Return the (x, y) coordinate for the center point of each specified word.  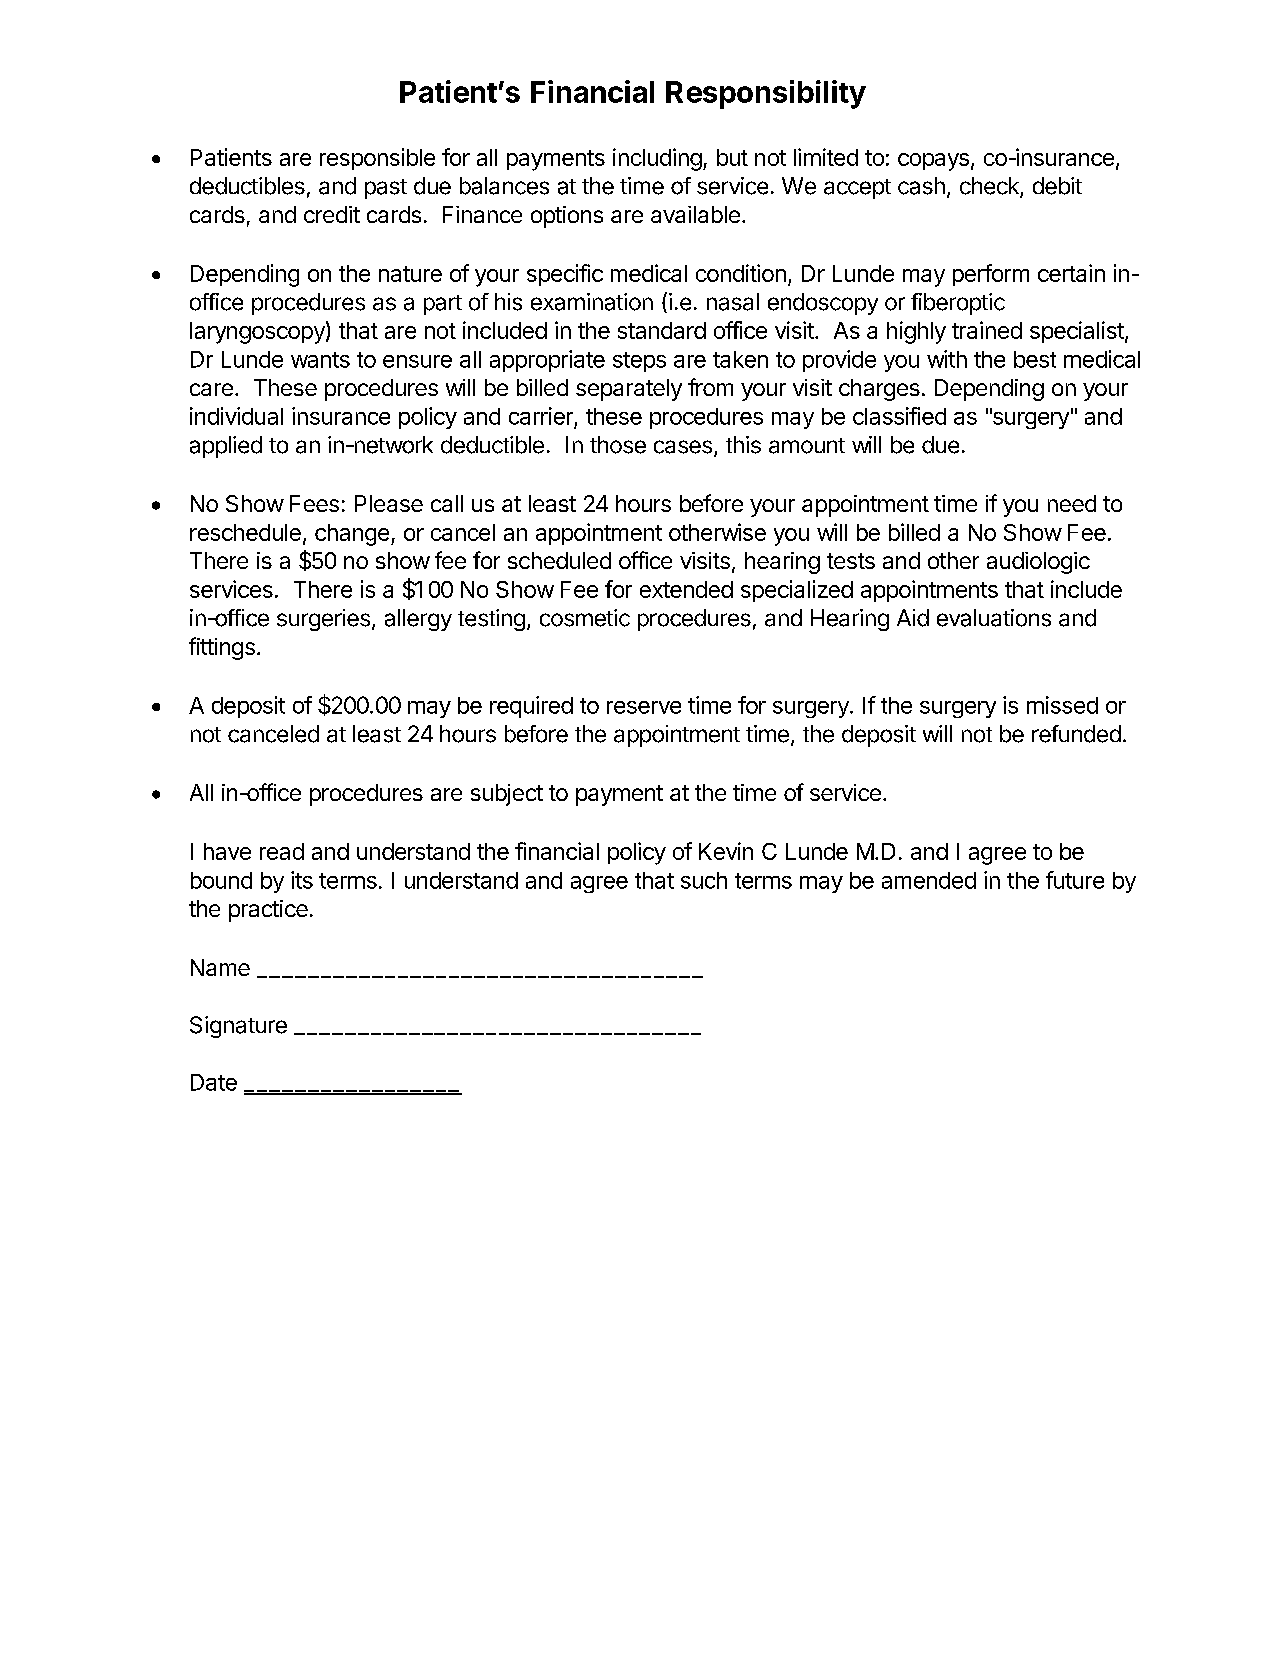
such (704, 880)
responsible (377, 159)
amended (929, 880)
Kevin (726, 851)
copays (933, 162)
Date (214, 1082)
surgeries (323, 620)
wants (320, 360)
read (282, 851)
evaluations (994, 618)
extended (686, 589)
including (657, 159)
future (1075, 880)
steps (639, 362)
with (947, 359)
